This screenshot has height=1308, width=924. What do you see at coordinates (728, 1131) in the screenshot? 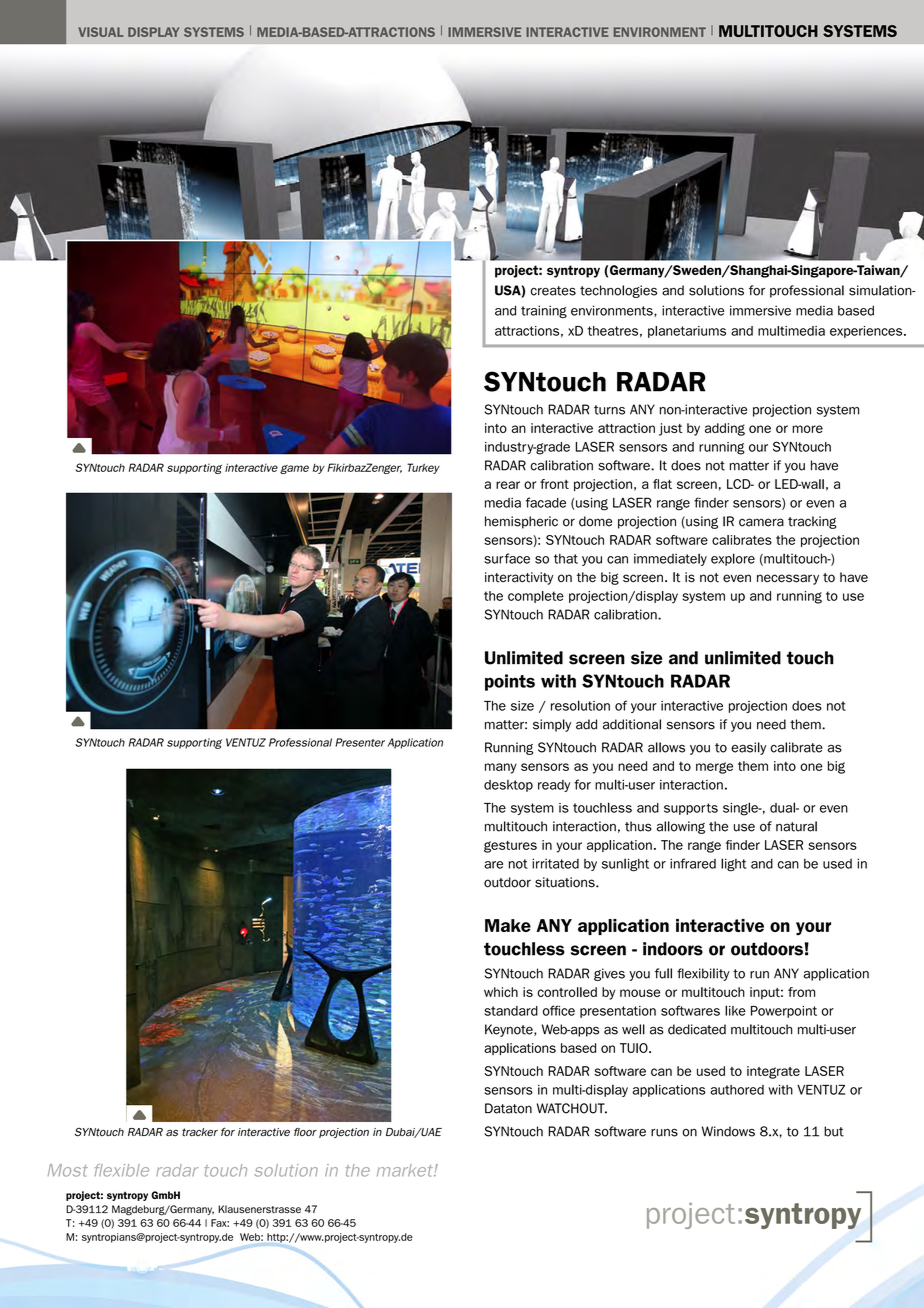
I see `Windows` at bounding box center [728, 1131].
